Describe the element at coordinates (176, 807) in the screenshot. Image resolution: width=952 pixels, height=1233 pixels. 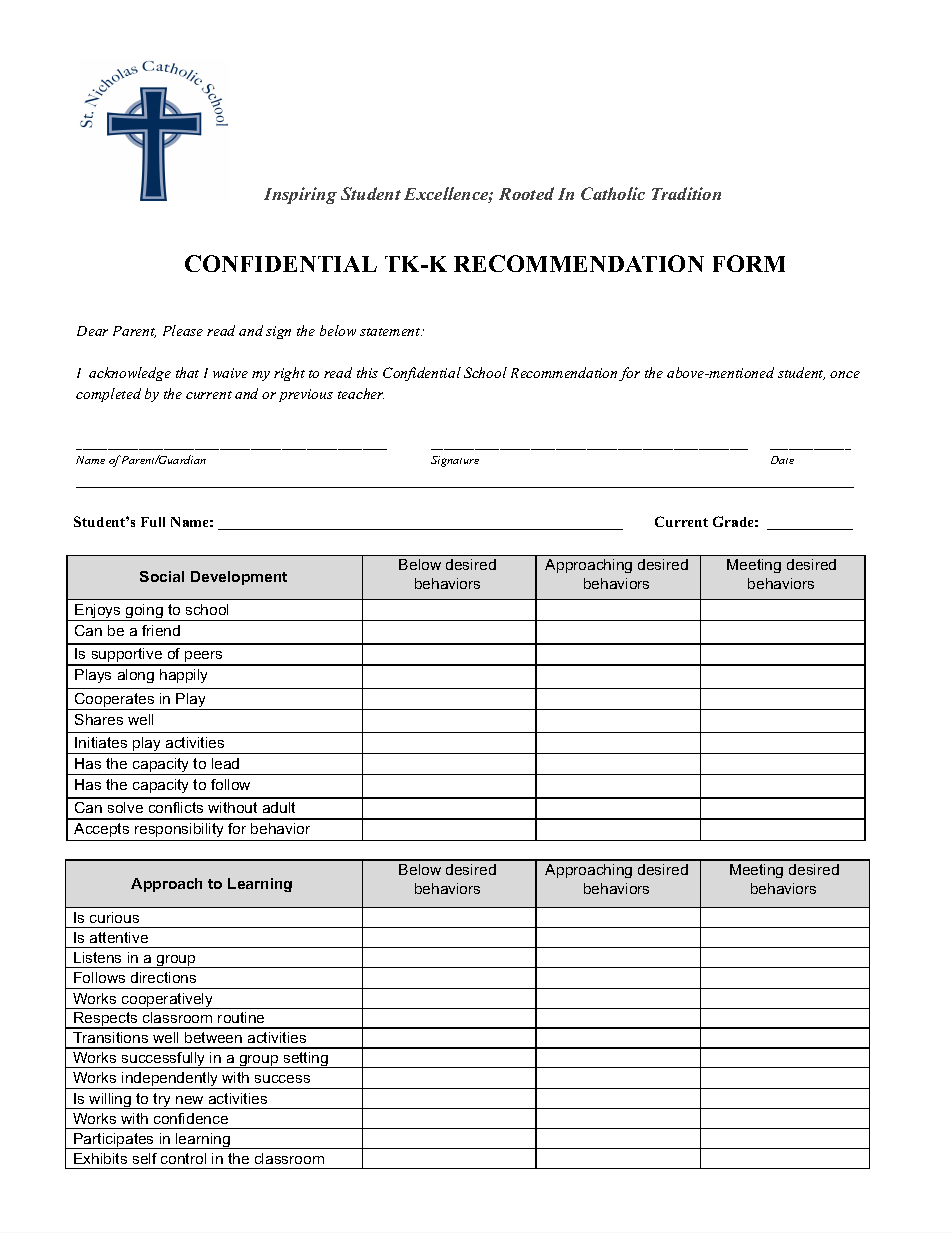
I see `conflicts` at that location.
